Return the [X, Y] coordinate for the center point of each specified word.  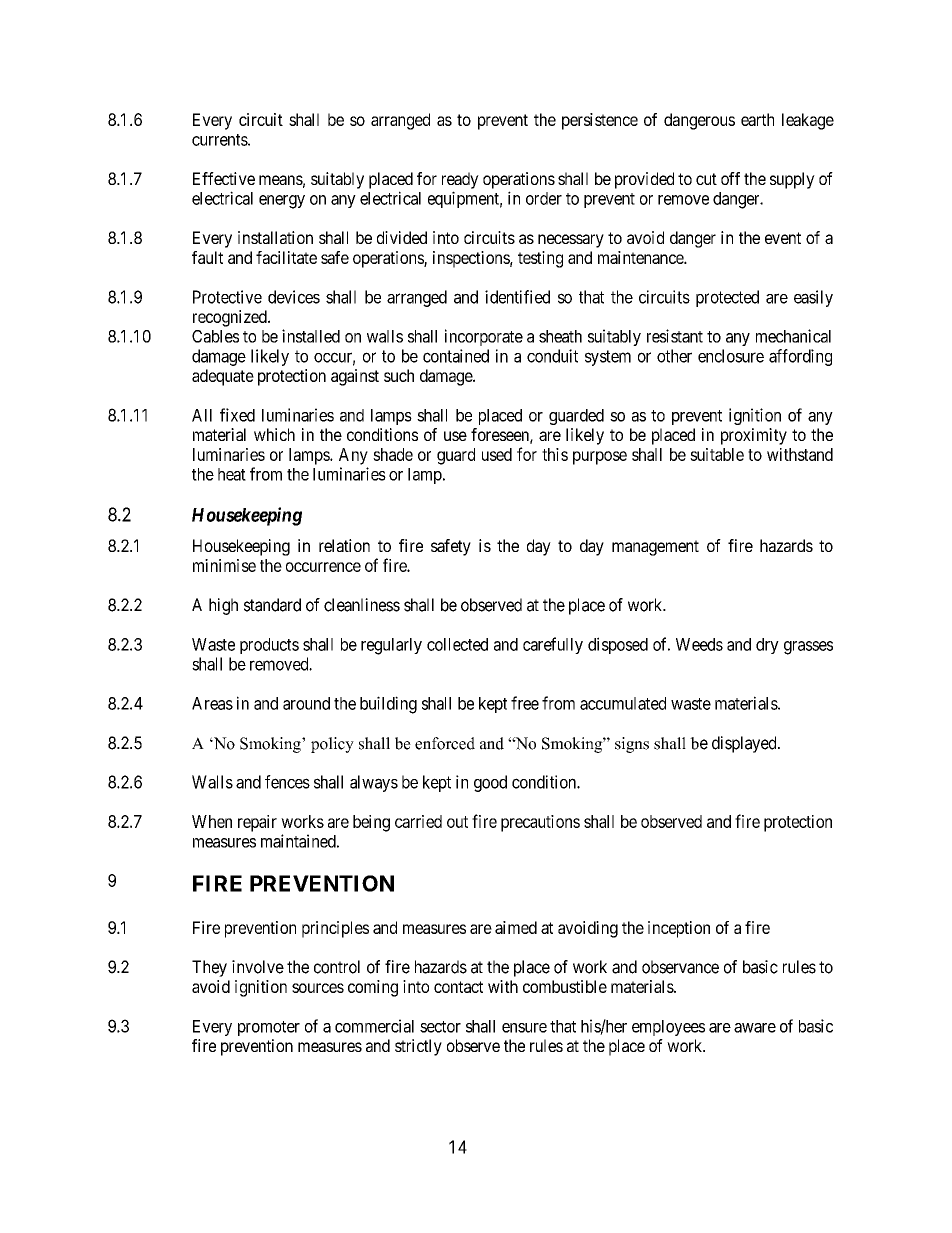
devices [294, 297]
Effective [224, 178]
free [525, 703]
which [274, 434]
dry [767, 646]
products [269, 646]
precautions [540, 823]
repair [257, 823]
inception [679, 929]
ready [460, 180]
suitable [717, 454]
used [497, 454]
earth [757, 119]
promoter [269, 1028]
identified [517, 297]
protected [727, 298]
